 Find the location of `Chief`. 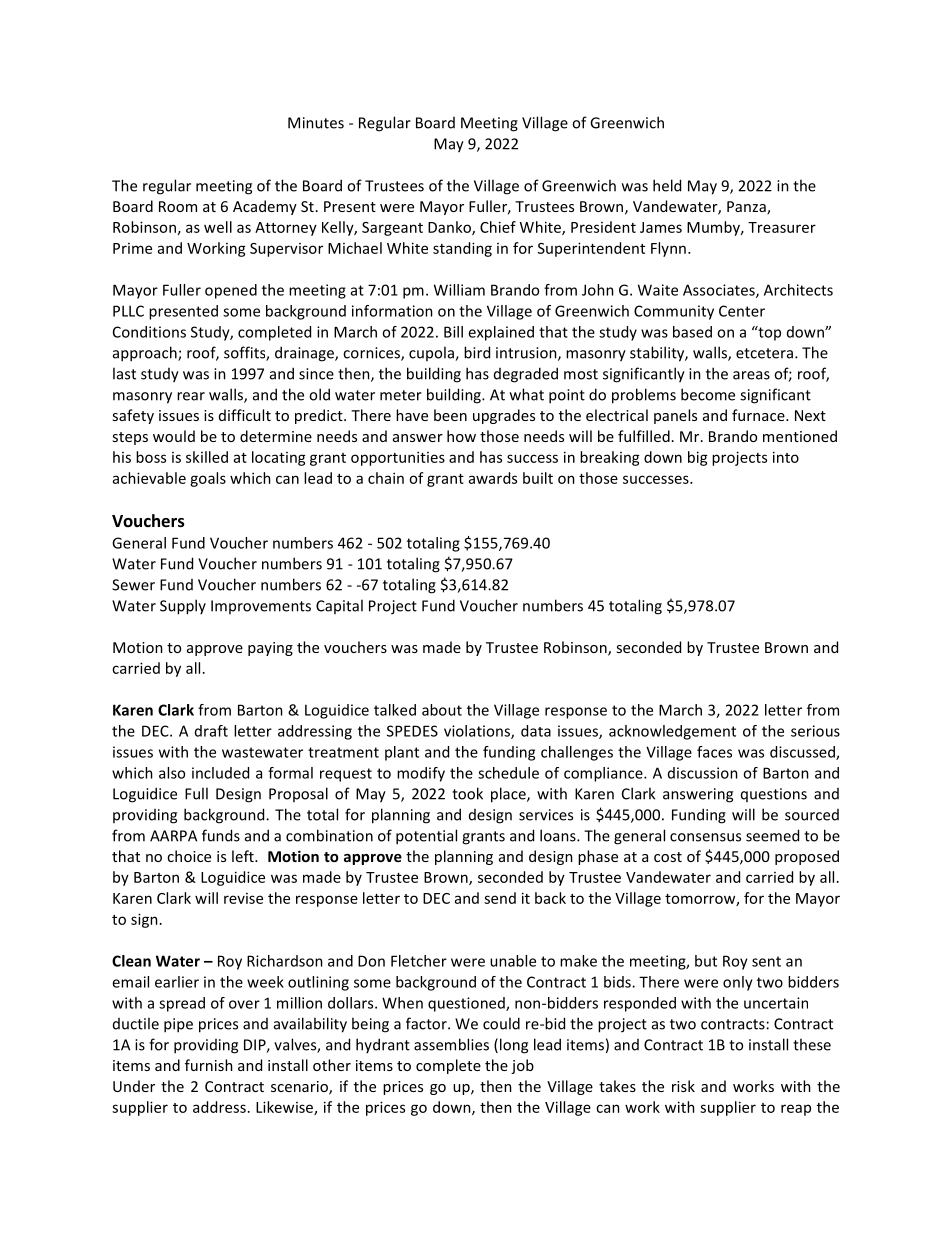

Chief is located at coordinates (498, 227).
